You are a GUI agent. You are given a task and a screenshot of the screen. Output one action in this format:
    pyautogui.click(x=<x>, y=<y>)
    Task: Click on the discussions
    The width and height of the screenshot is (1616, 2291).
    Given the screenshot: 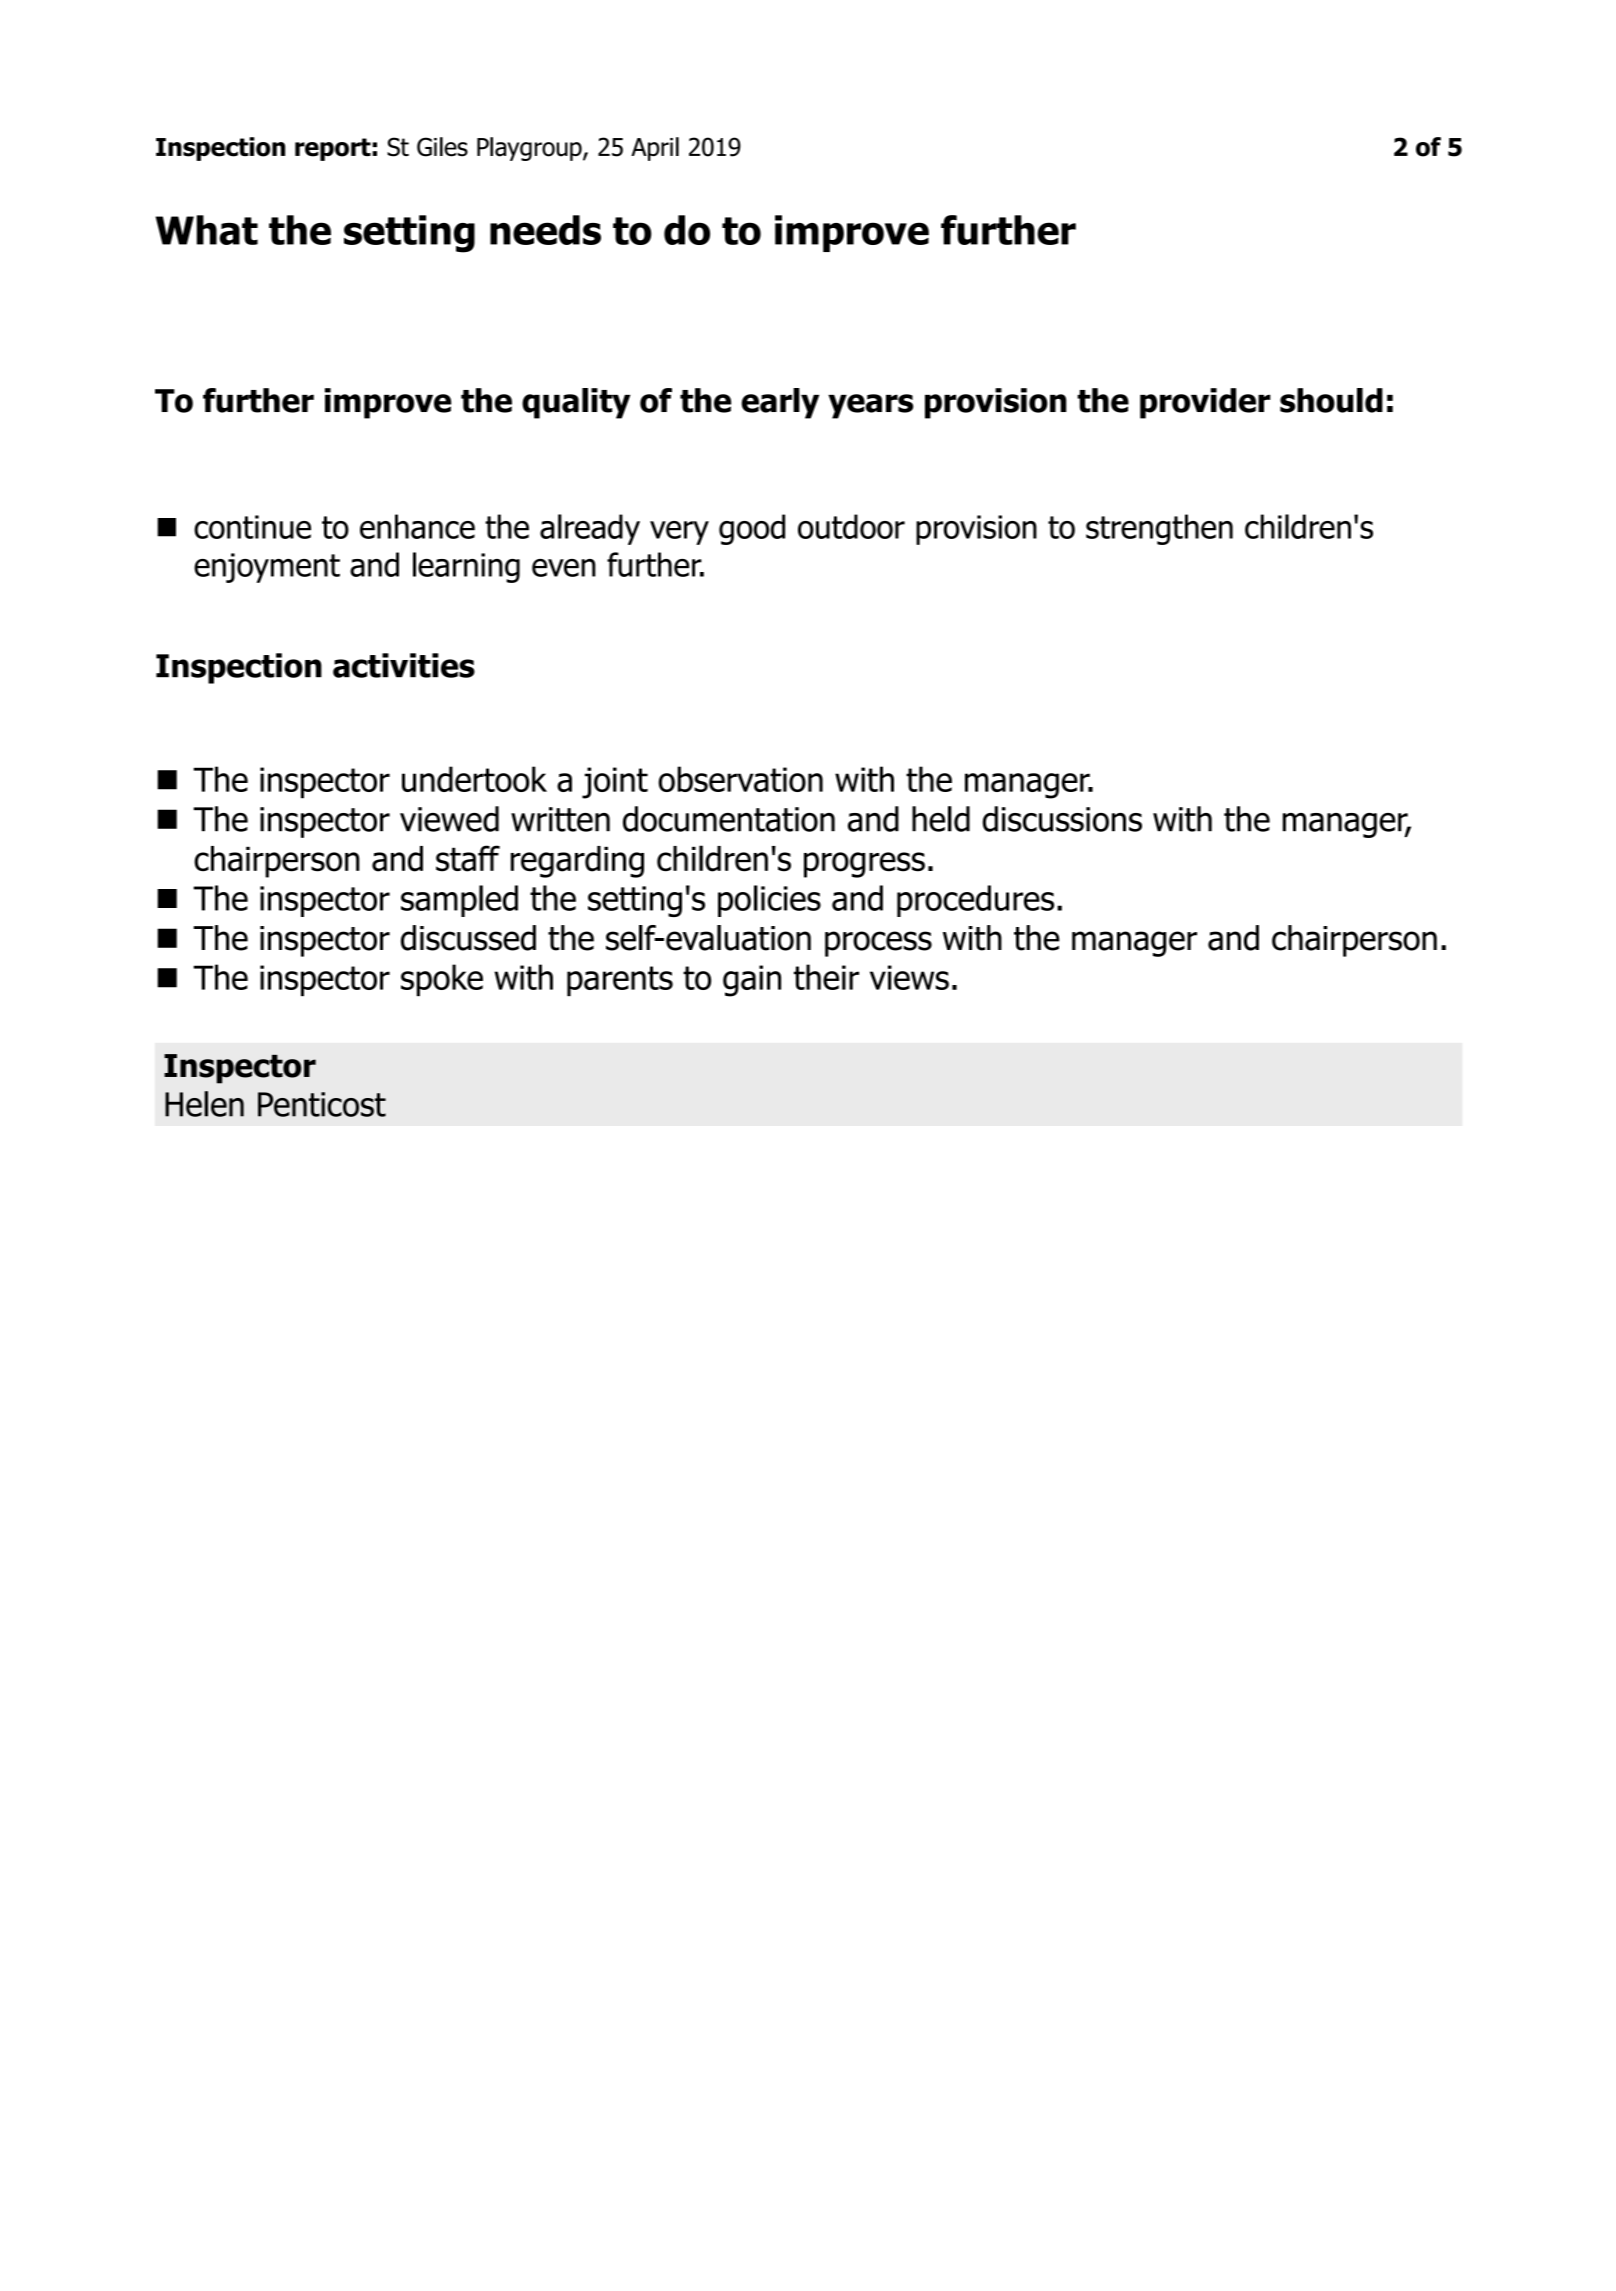 What is the action you would take?
    pyautogui.click(x=1062, y=819)
